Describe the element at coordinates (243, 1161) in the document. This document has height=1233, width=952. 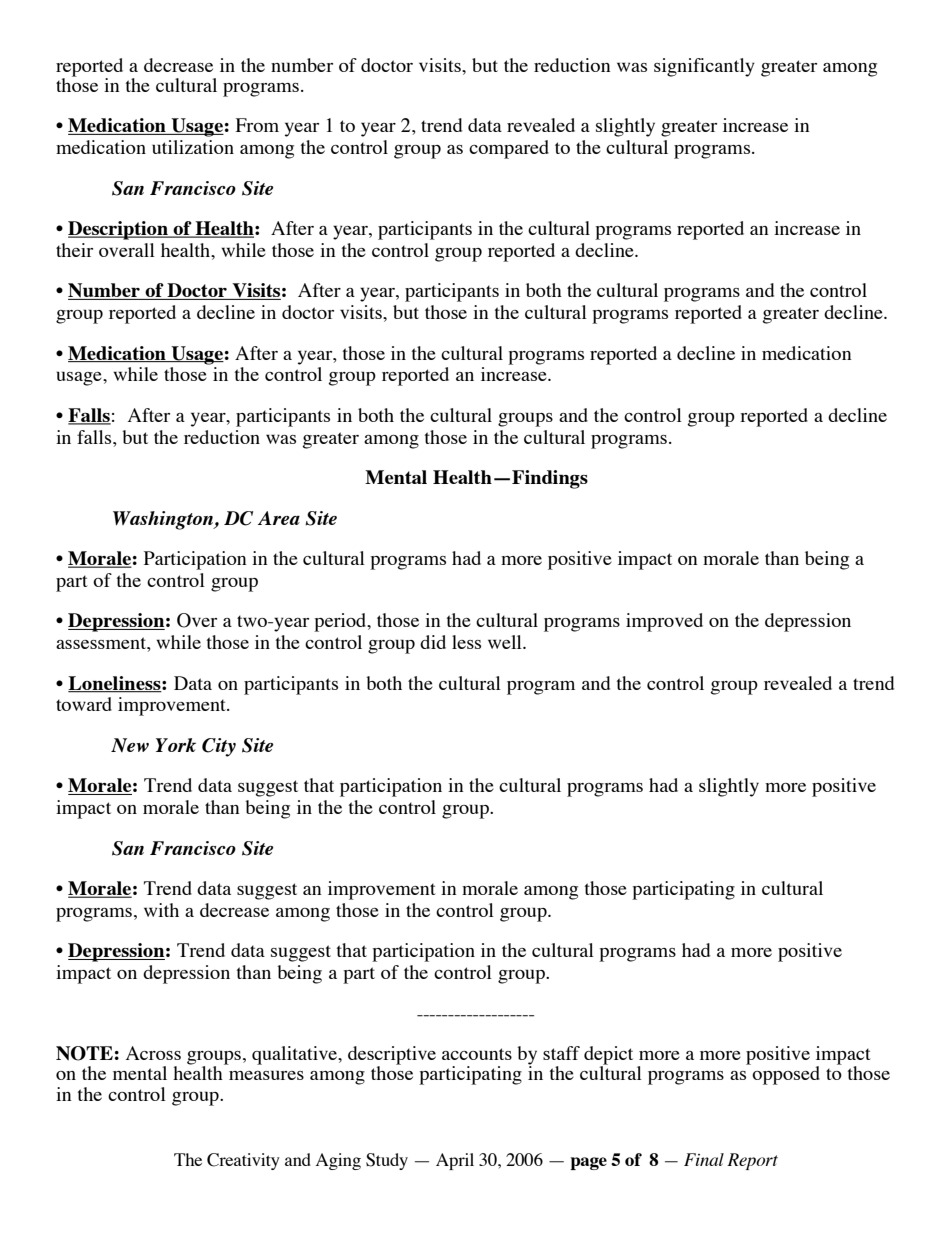
I see `Creativity` at that location.
